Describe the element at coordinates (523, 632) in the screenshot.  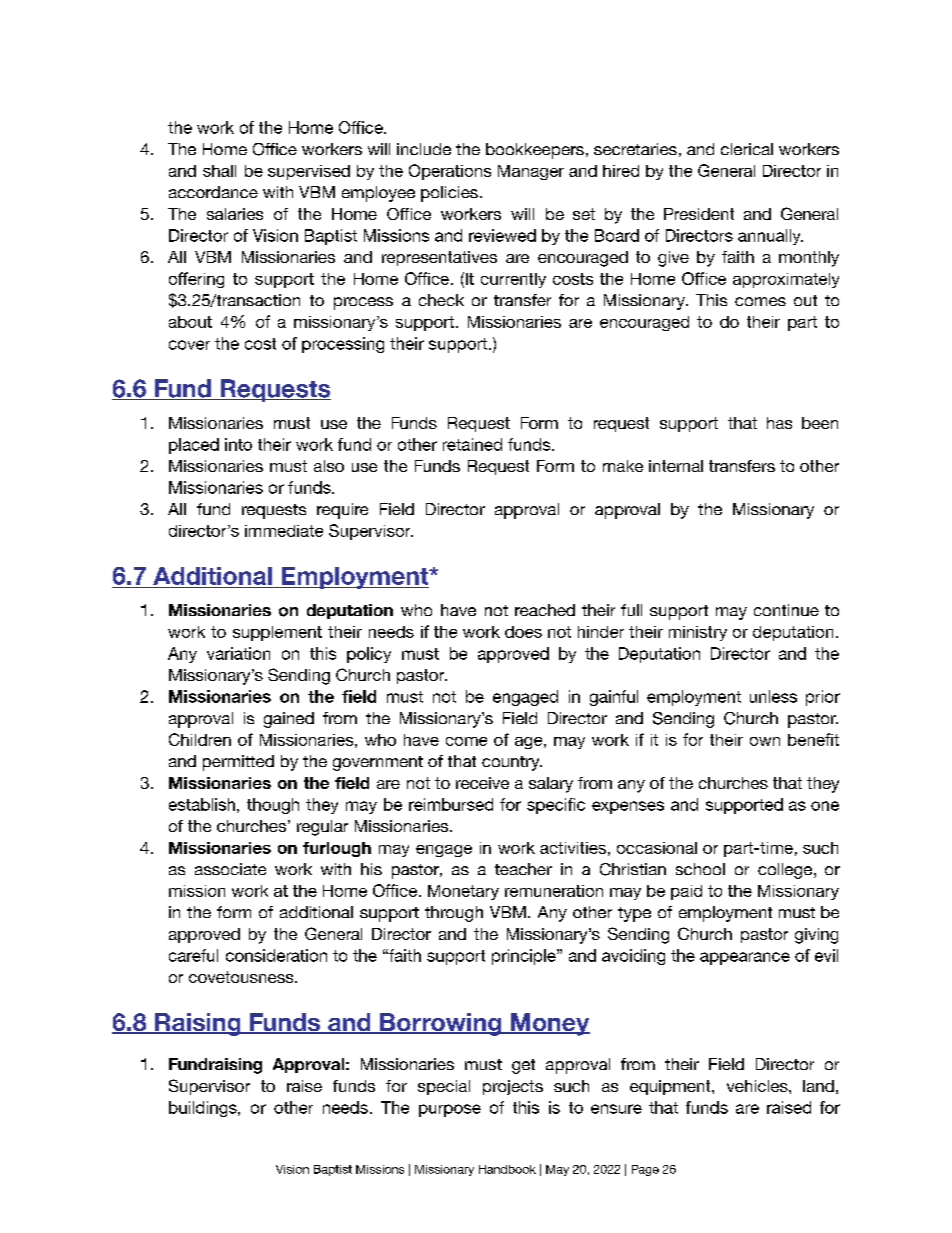
I see `does` at that location.
